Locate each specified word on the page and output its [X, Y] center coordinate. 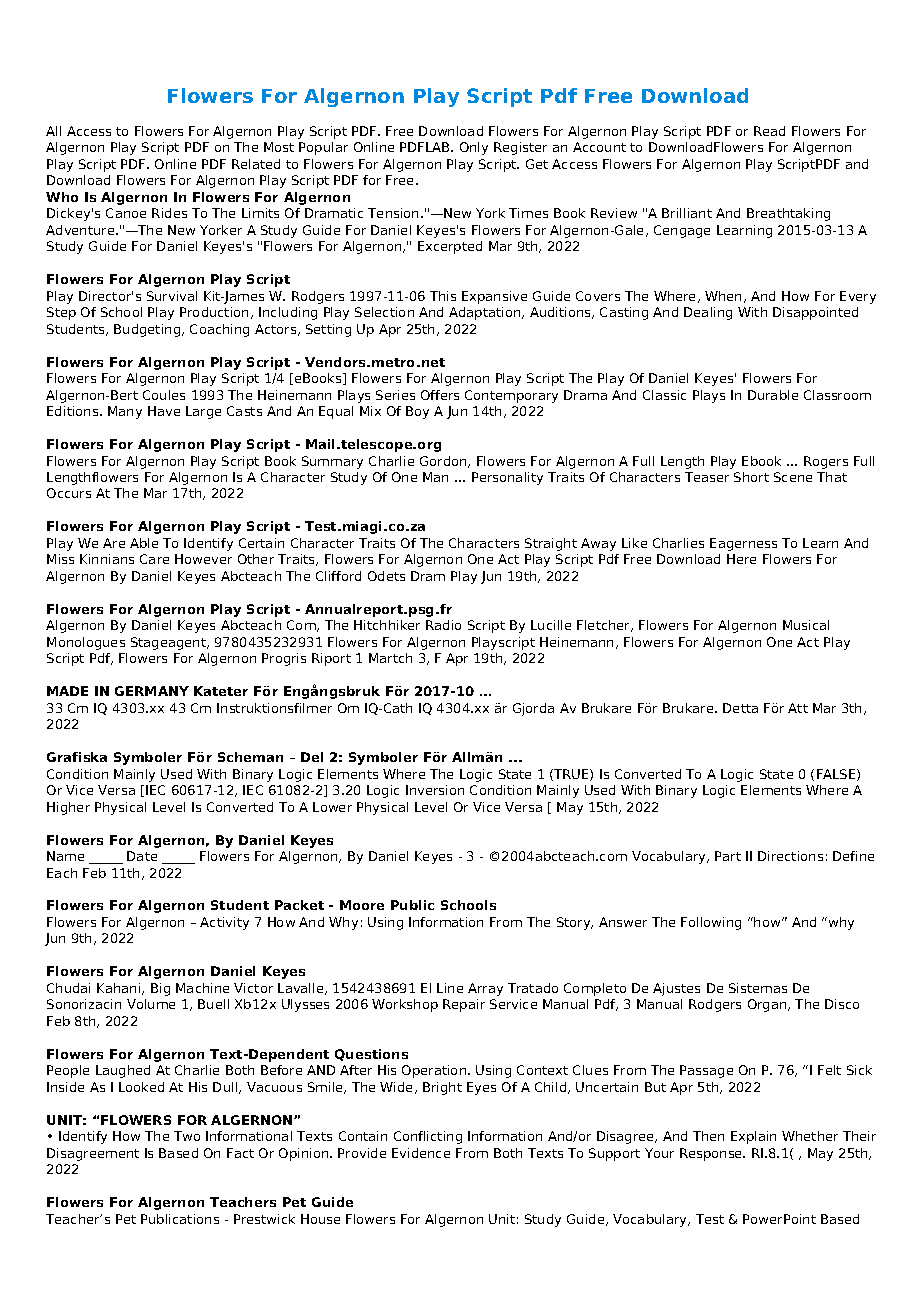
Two [187, 1136]
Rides [169, 213]
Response [712, 1154]
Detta [740, 708]
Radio [443, 625]
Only [474, 148]
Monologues [86, 643]
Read [769, 131]
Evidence [421, 1153]
